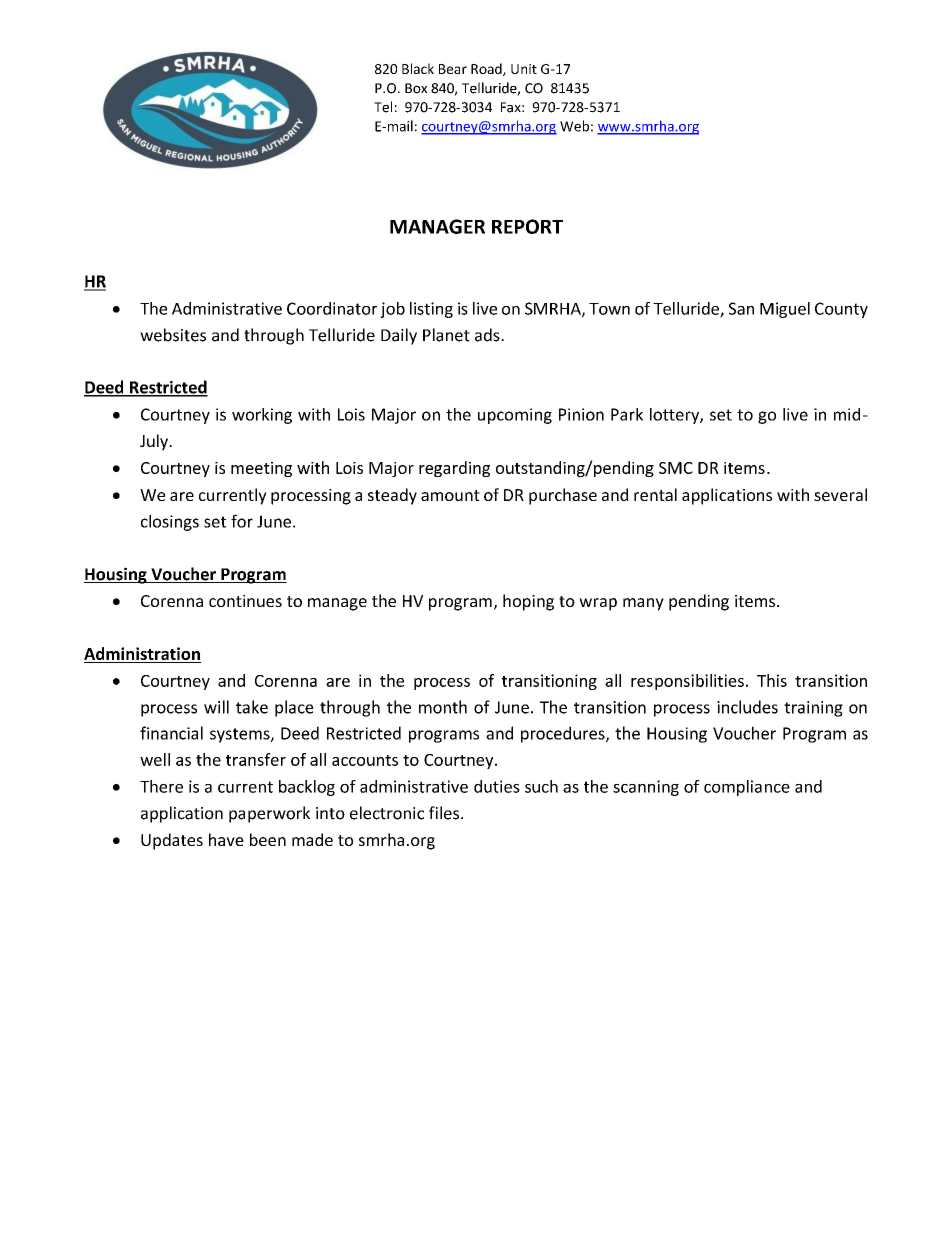 Image resolution: width=952 pixels, height=1233 pixels. Describe the element at coordinates (528, 602) in the page. I see `hoping` at that location.
